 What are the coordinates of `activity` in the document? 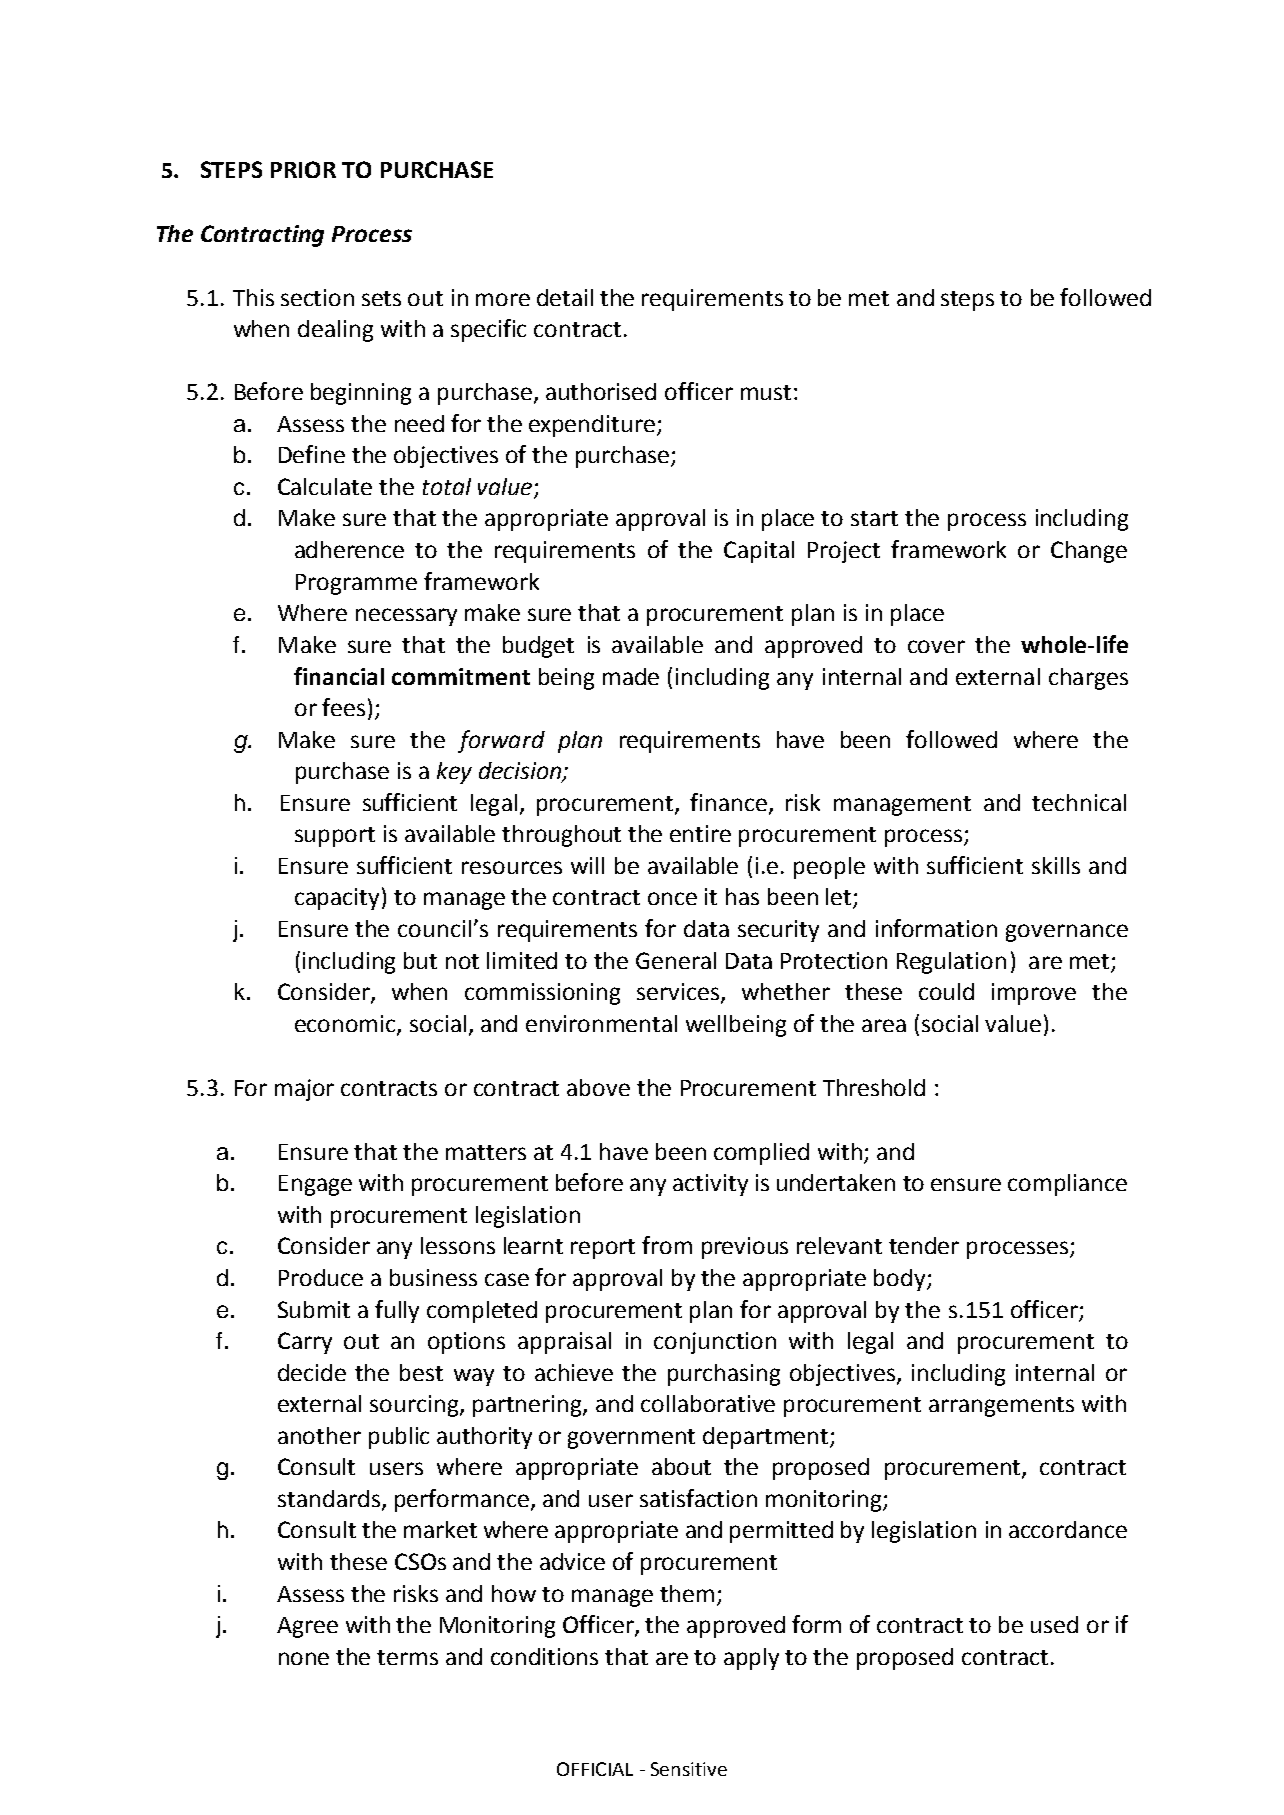 It's located at (710, 1185).
